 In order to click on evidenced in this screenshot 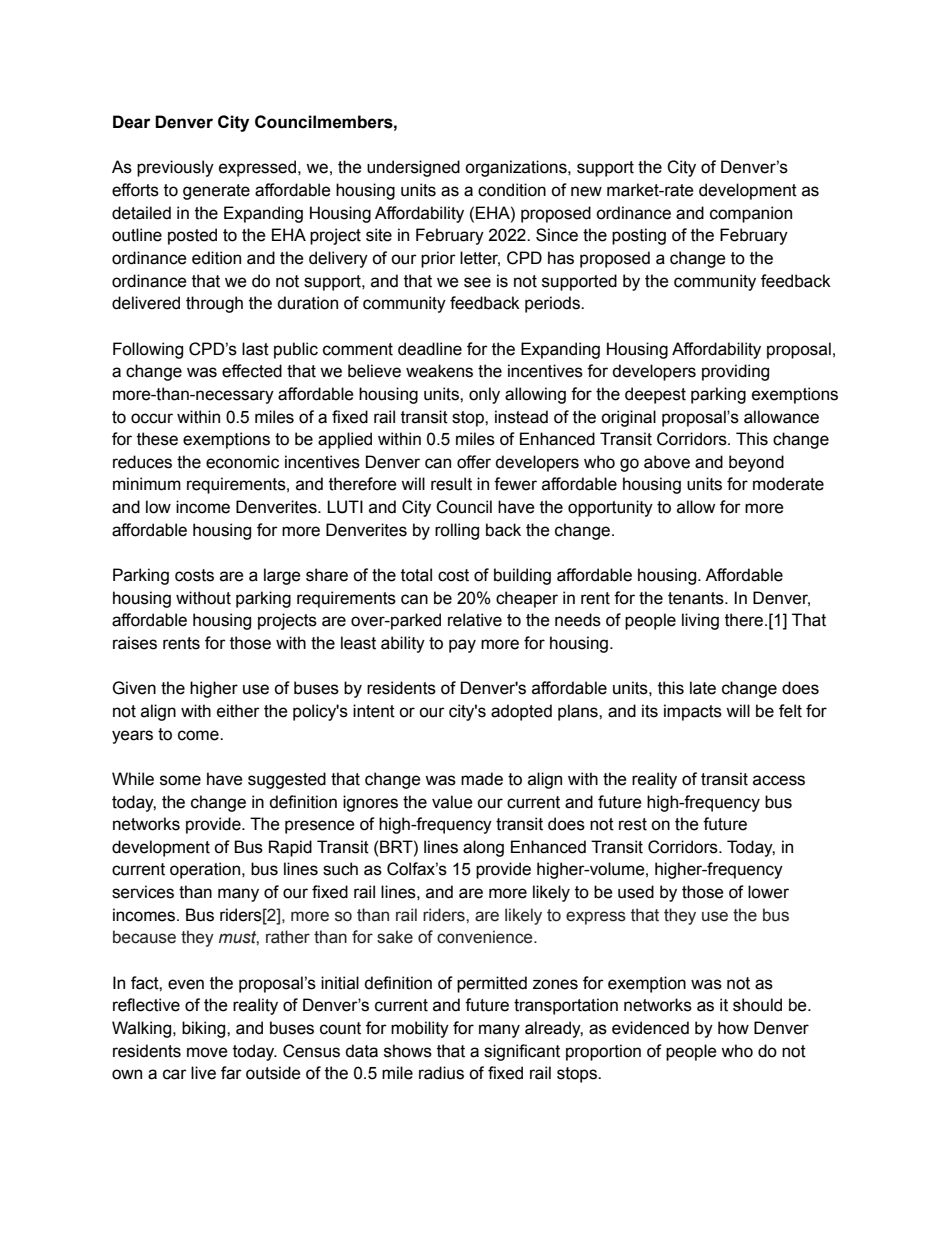, I will do `click(650, 1028)`.
